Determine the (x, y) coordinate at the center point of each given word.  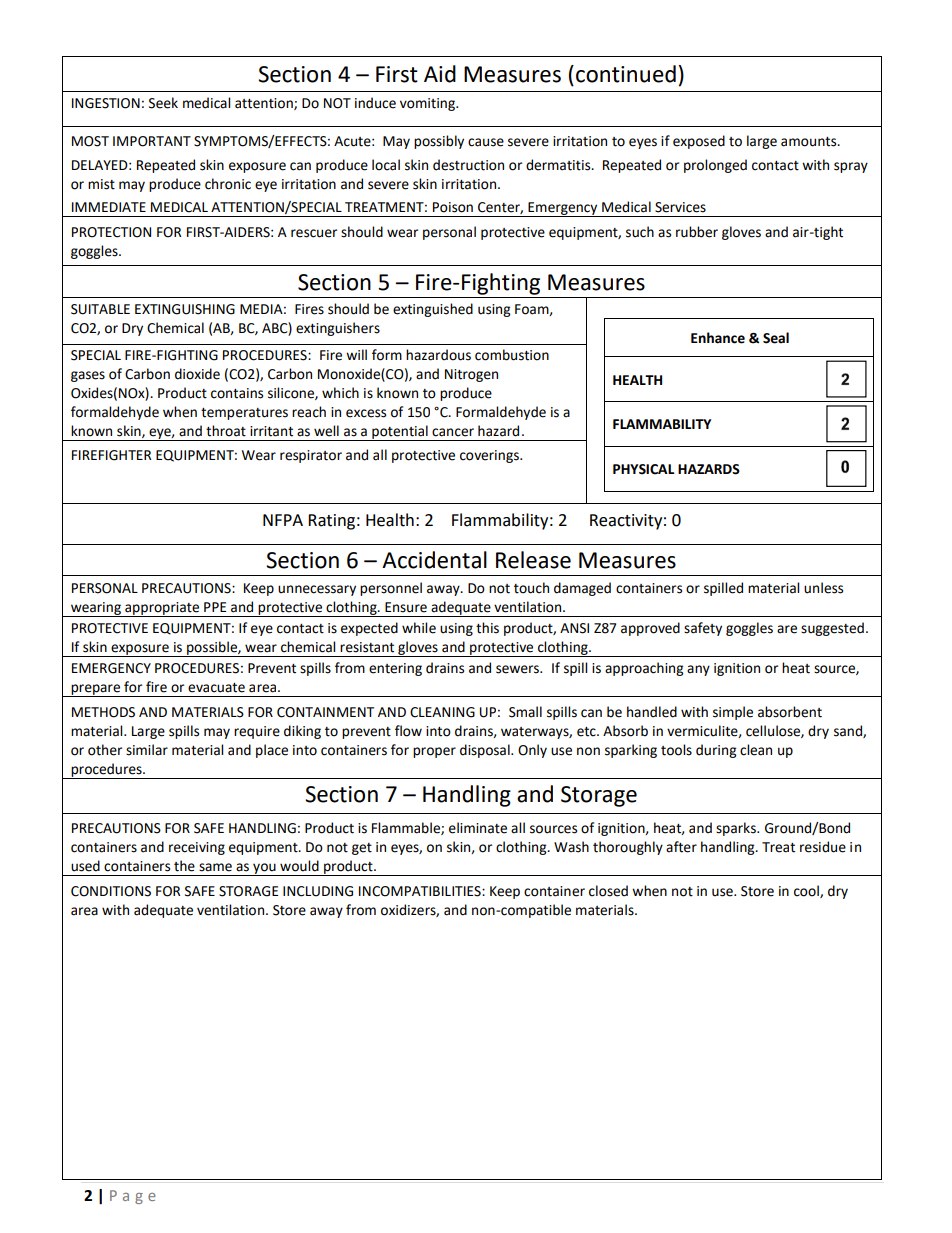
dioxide (197, 374)
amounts (810, 142)
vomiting (428, 104)
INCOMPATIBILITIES (421, 891)
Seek (163, 103)
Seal (776, 338)
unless (823, 588)
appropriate (162, 609)
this (487, 628)
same (215, 867)
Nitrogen (471, 375)
